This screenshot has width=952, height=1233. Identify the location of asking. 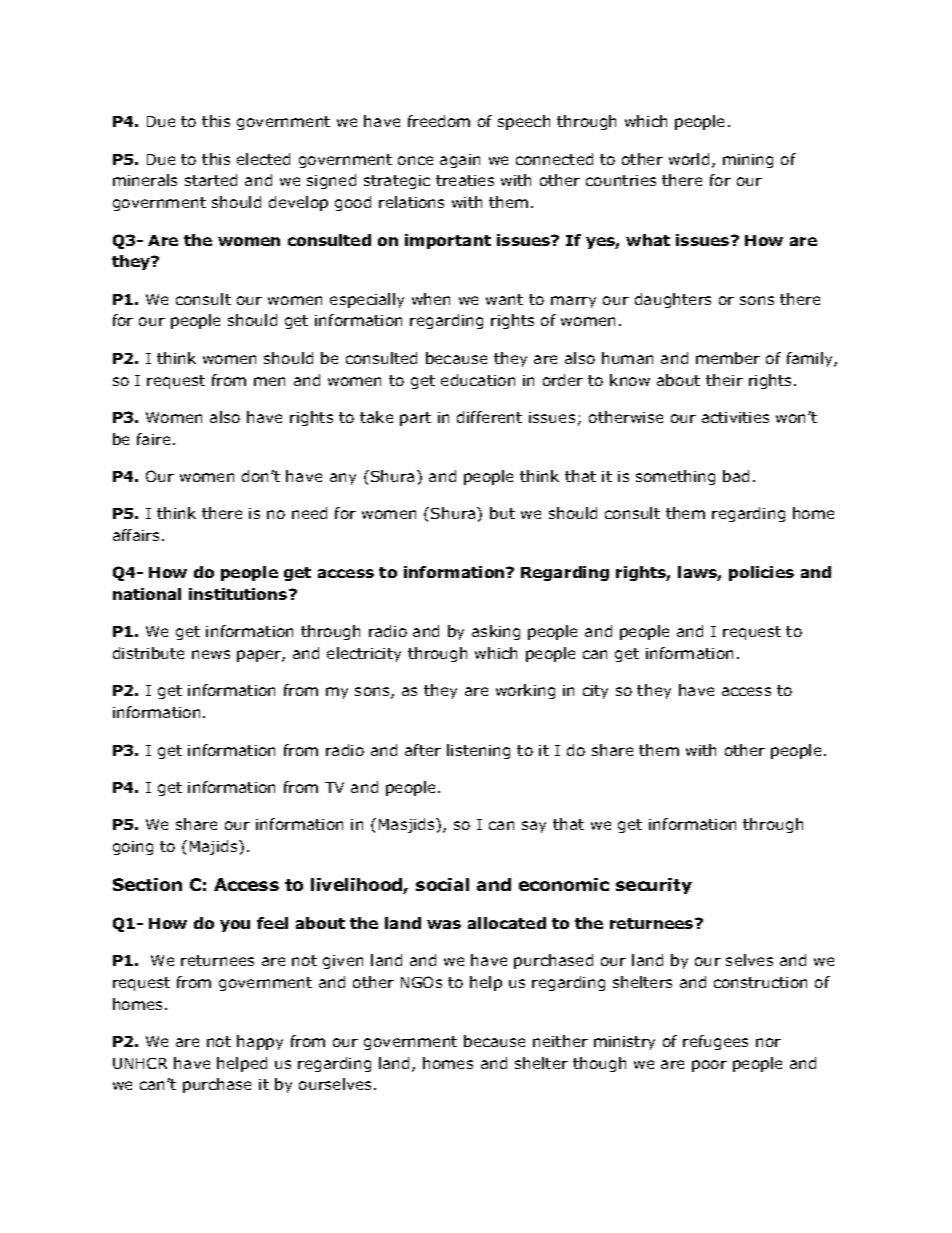
(496, 632).
